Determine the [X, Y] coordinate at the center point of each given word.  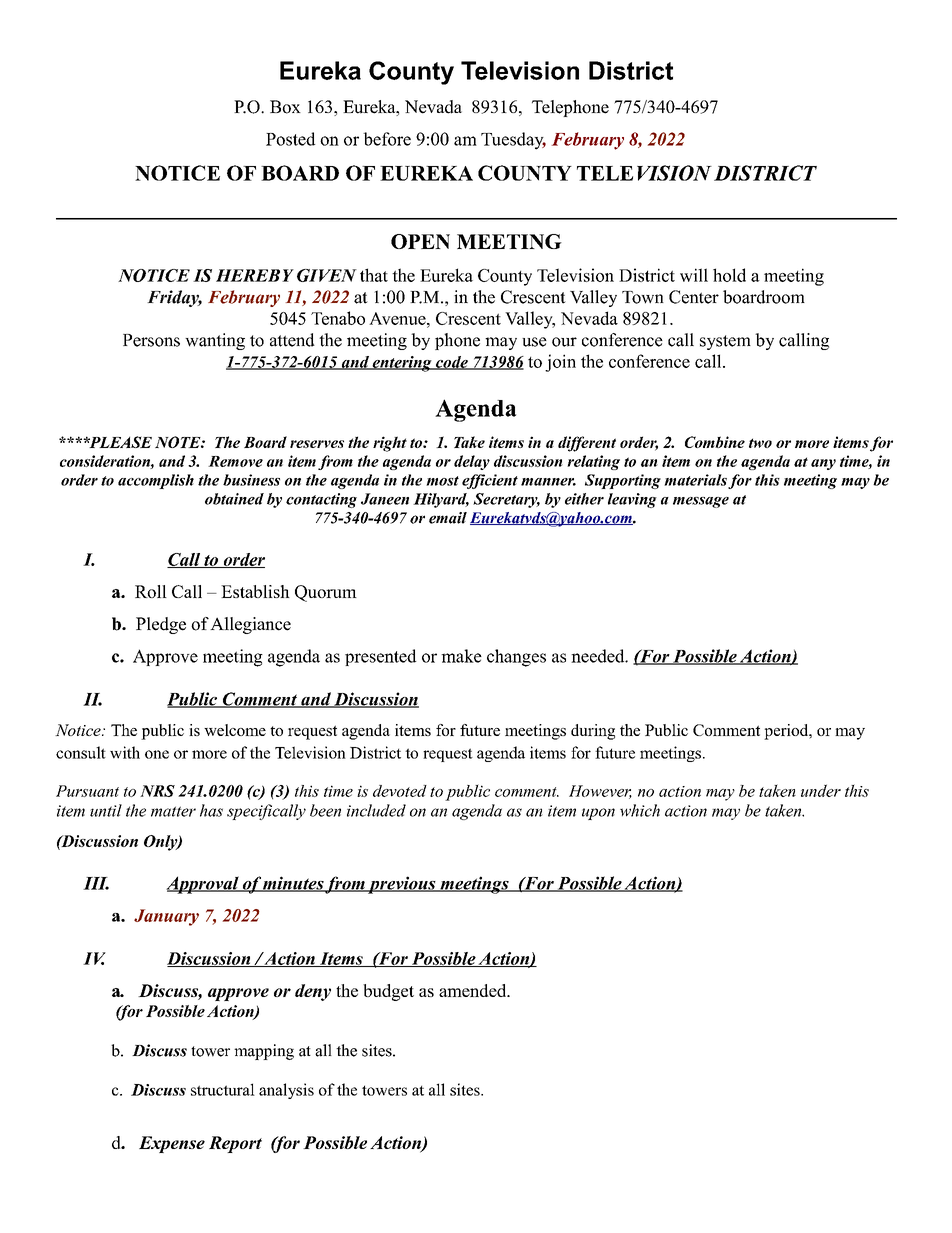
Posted [290, 139]
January [166, 917]
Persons [151, 340]
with [125, 752]
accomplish [156, 481]
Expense [172, 1144]
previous [402, 885]
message [701, 502]
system [725, 342]
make [461, 656]
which [640, 810]
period [787, 732]
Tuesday [513, 141]
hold [729, 275]
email [448, 518]
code [452, 363]
